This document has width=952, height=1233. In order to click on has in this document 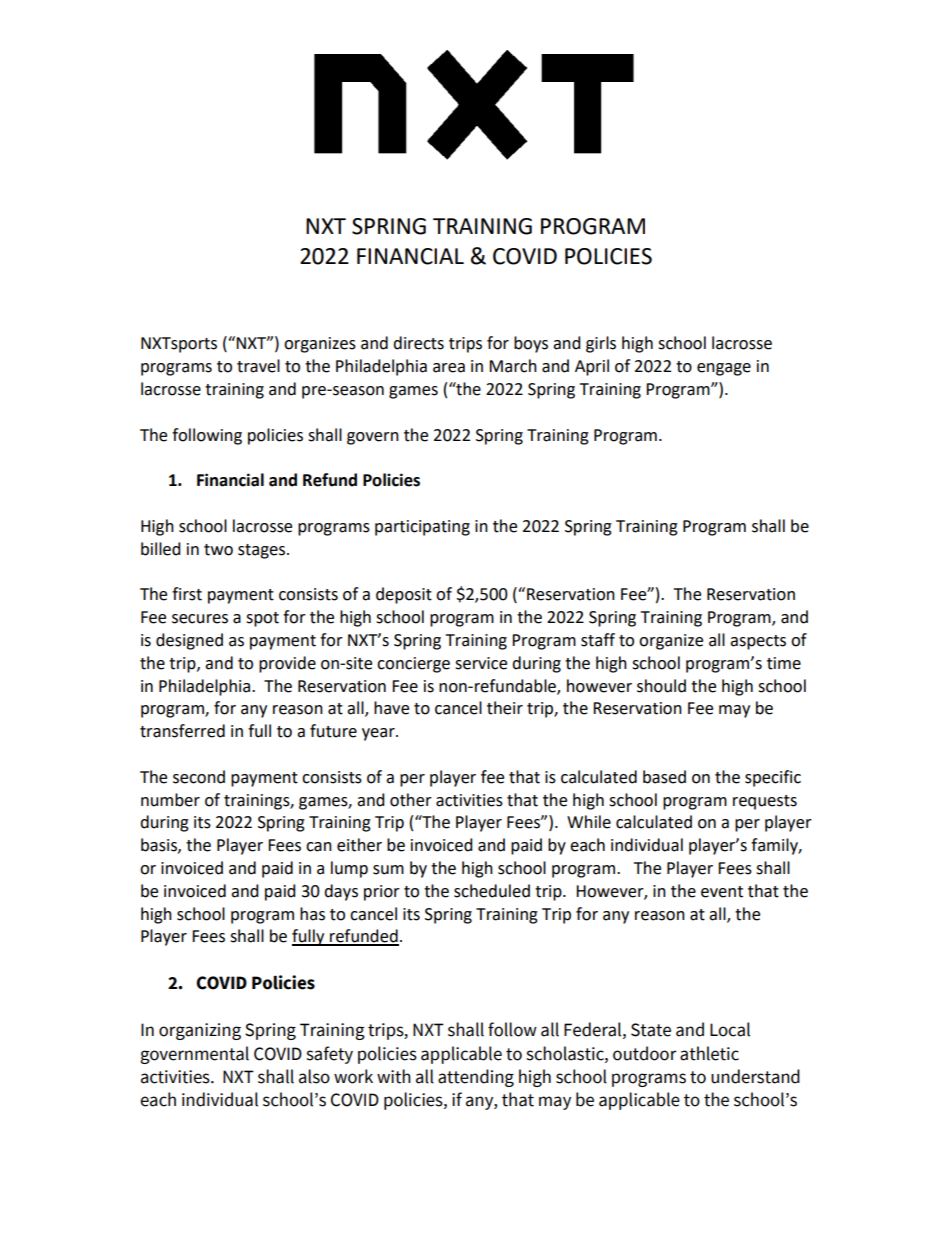, I will do `click(312, 914)`.
